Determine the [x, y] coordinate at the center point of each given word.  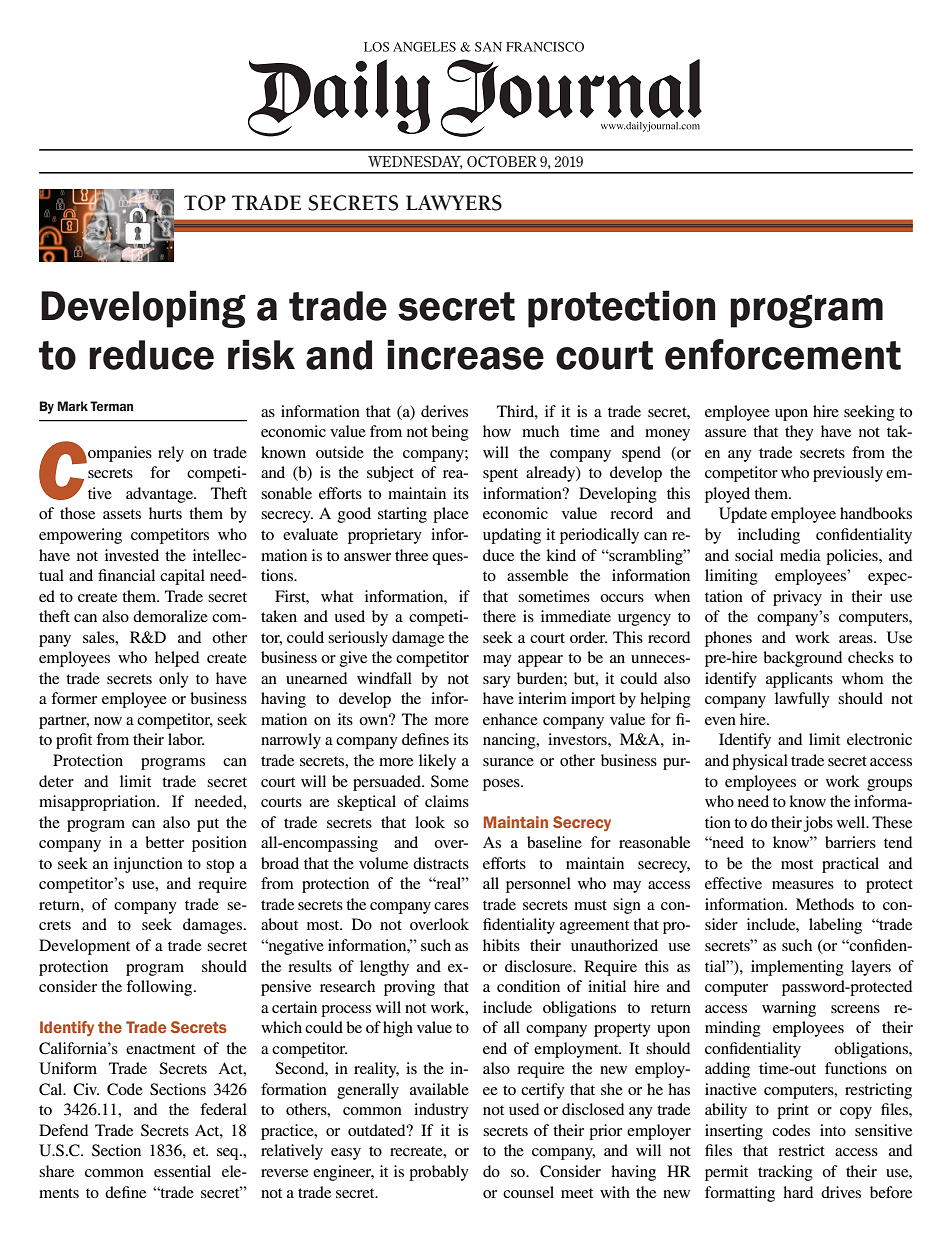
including [769, 536]
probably [439, 1173]
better [164, 842]
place [451, 515]
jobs [818, 824]
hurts [165, 513]
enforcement [783, 354]
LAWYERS [454, 203]
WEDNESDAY [415, 162]
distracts [441, 863]
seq [229, 1154]
